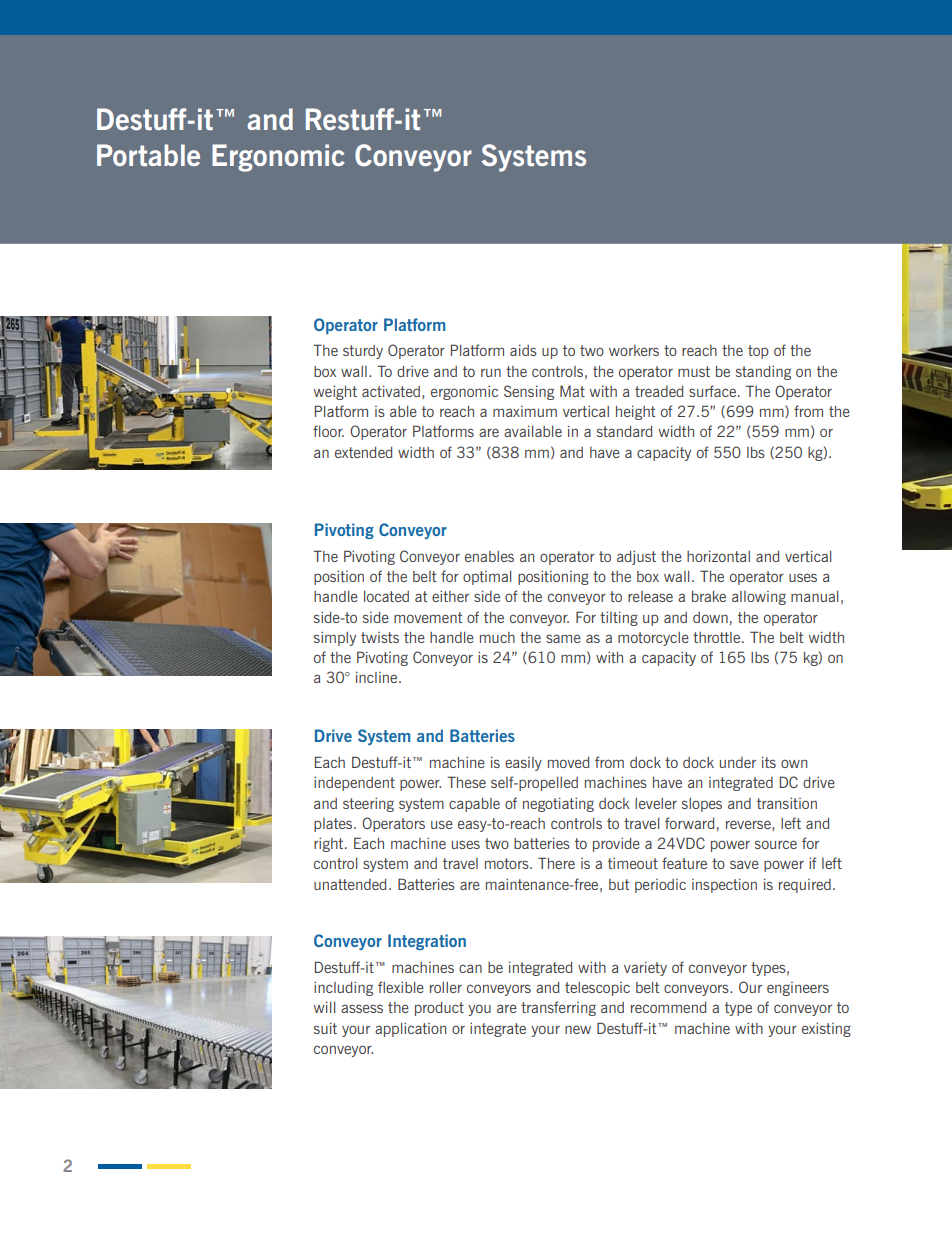  What do you see at coordinates (362, 1008) in the image?
I see `assess` at bounding box center [362, 1008].
